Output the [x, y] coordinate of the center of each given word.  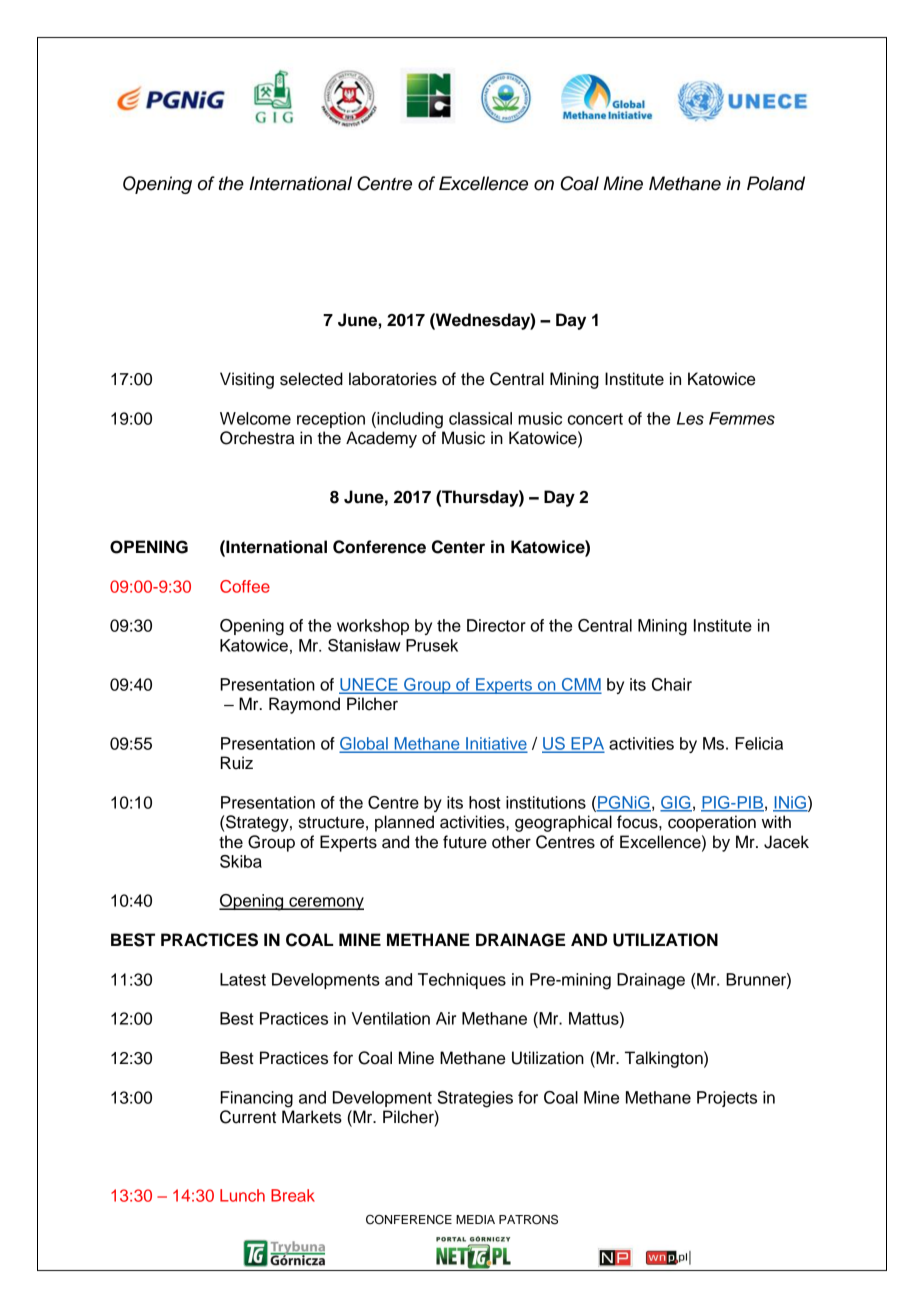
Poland [776, 183]
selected [311, 379]
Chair [672, 684]
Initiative [495, 744]
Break [293, 1195]
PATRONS [528, 1219]
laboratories [393, 379]
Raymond [304, 705]
